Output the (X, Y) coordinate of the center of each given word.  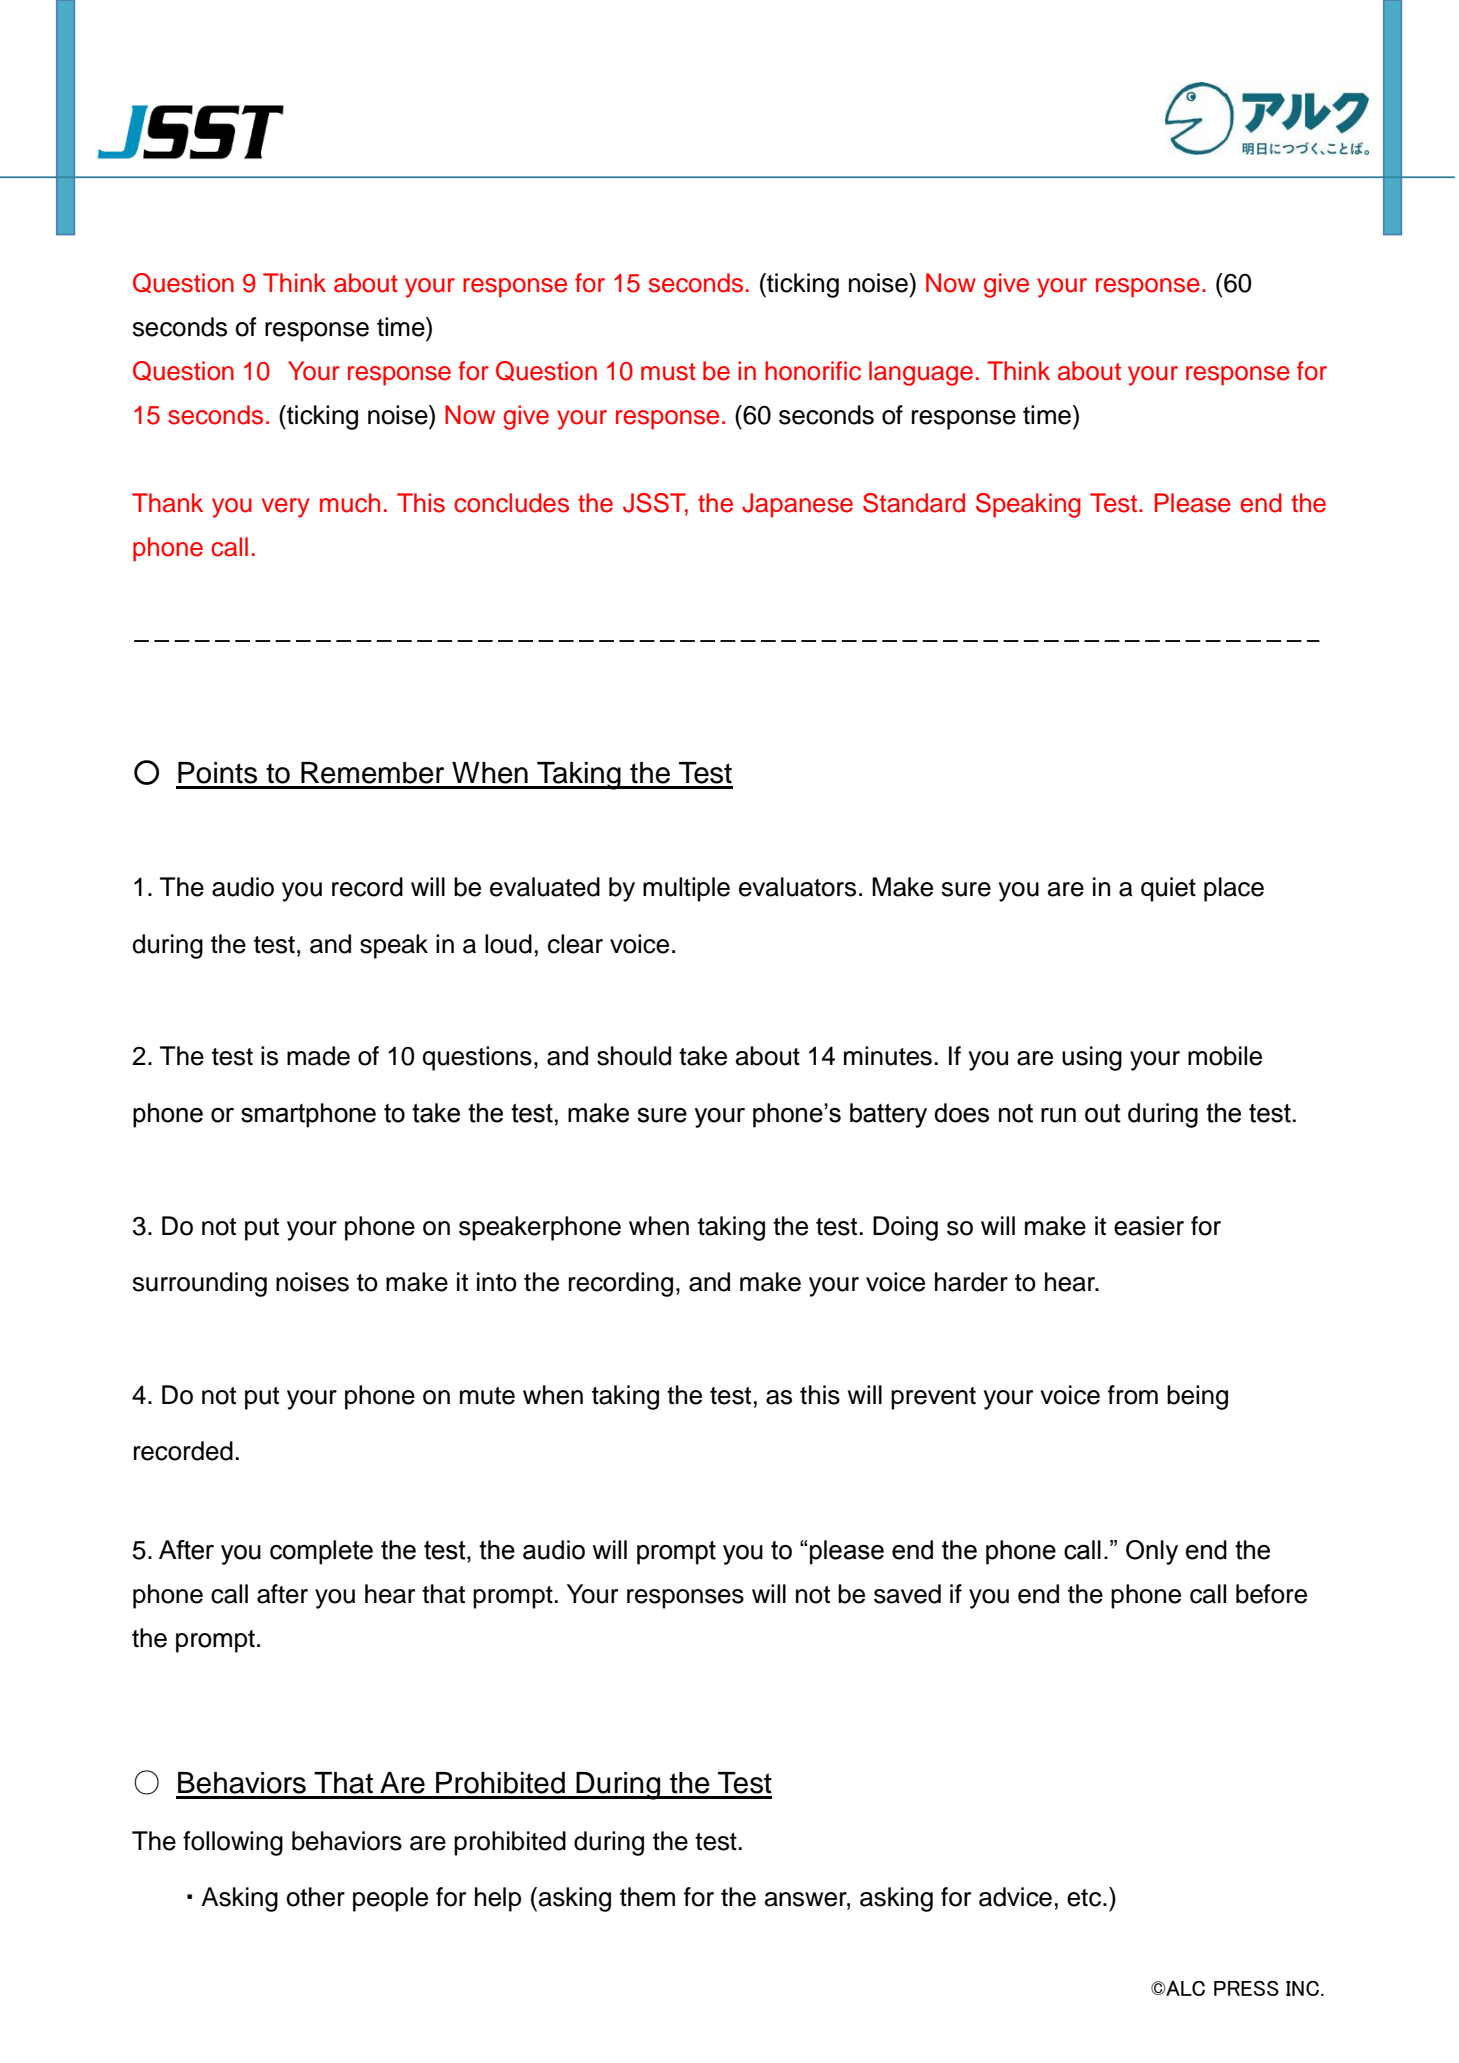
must (668, 372)
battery (888, 1115)
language (921, 373)
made (318, 1056)
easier (1149, 1226)
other (315, 1897)
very (286, 508)
